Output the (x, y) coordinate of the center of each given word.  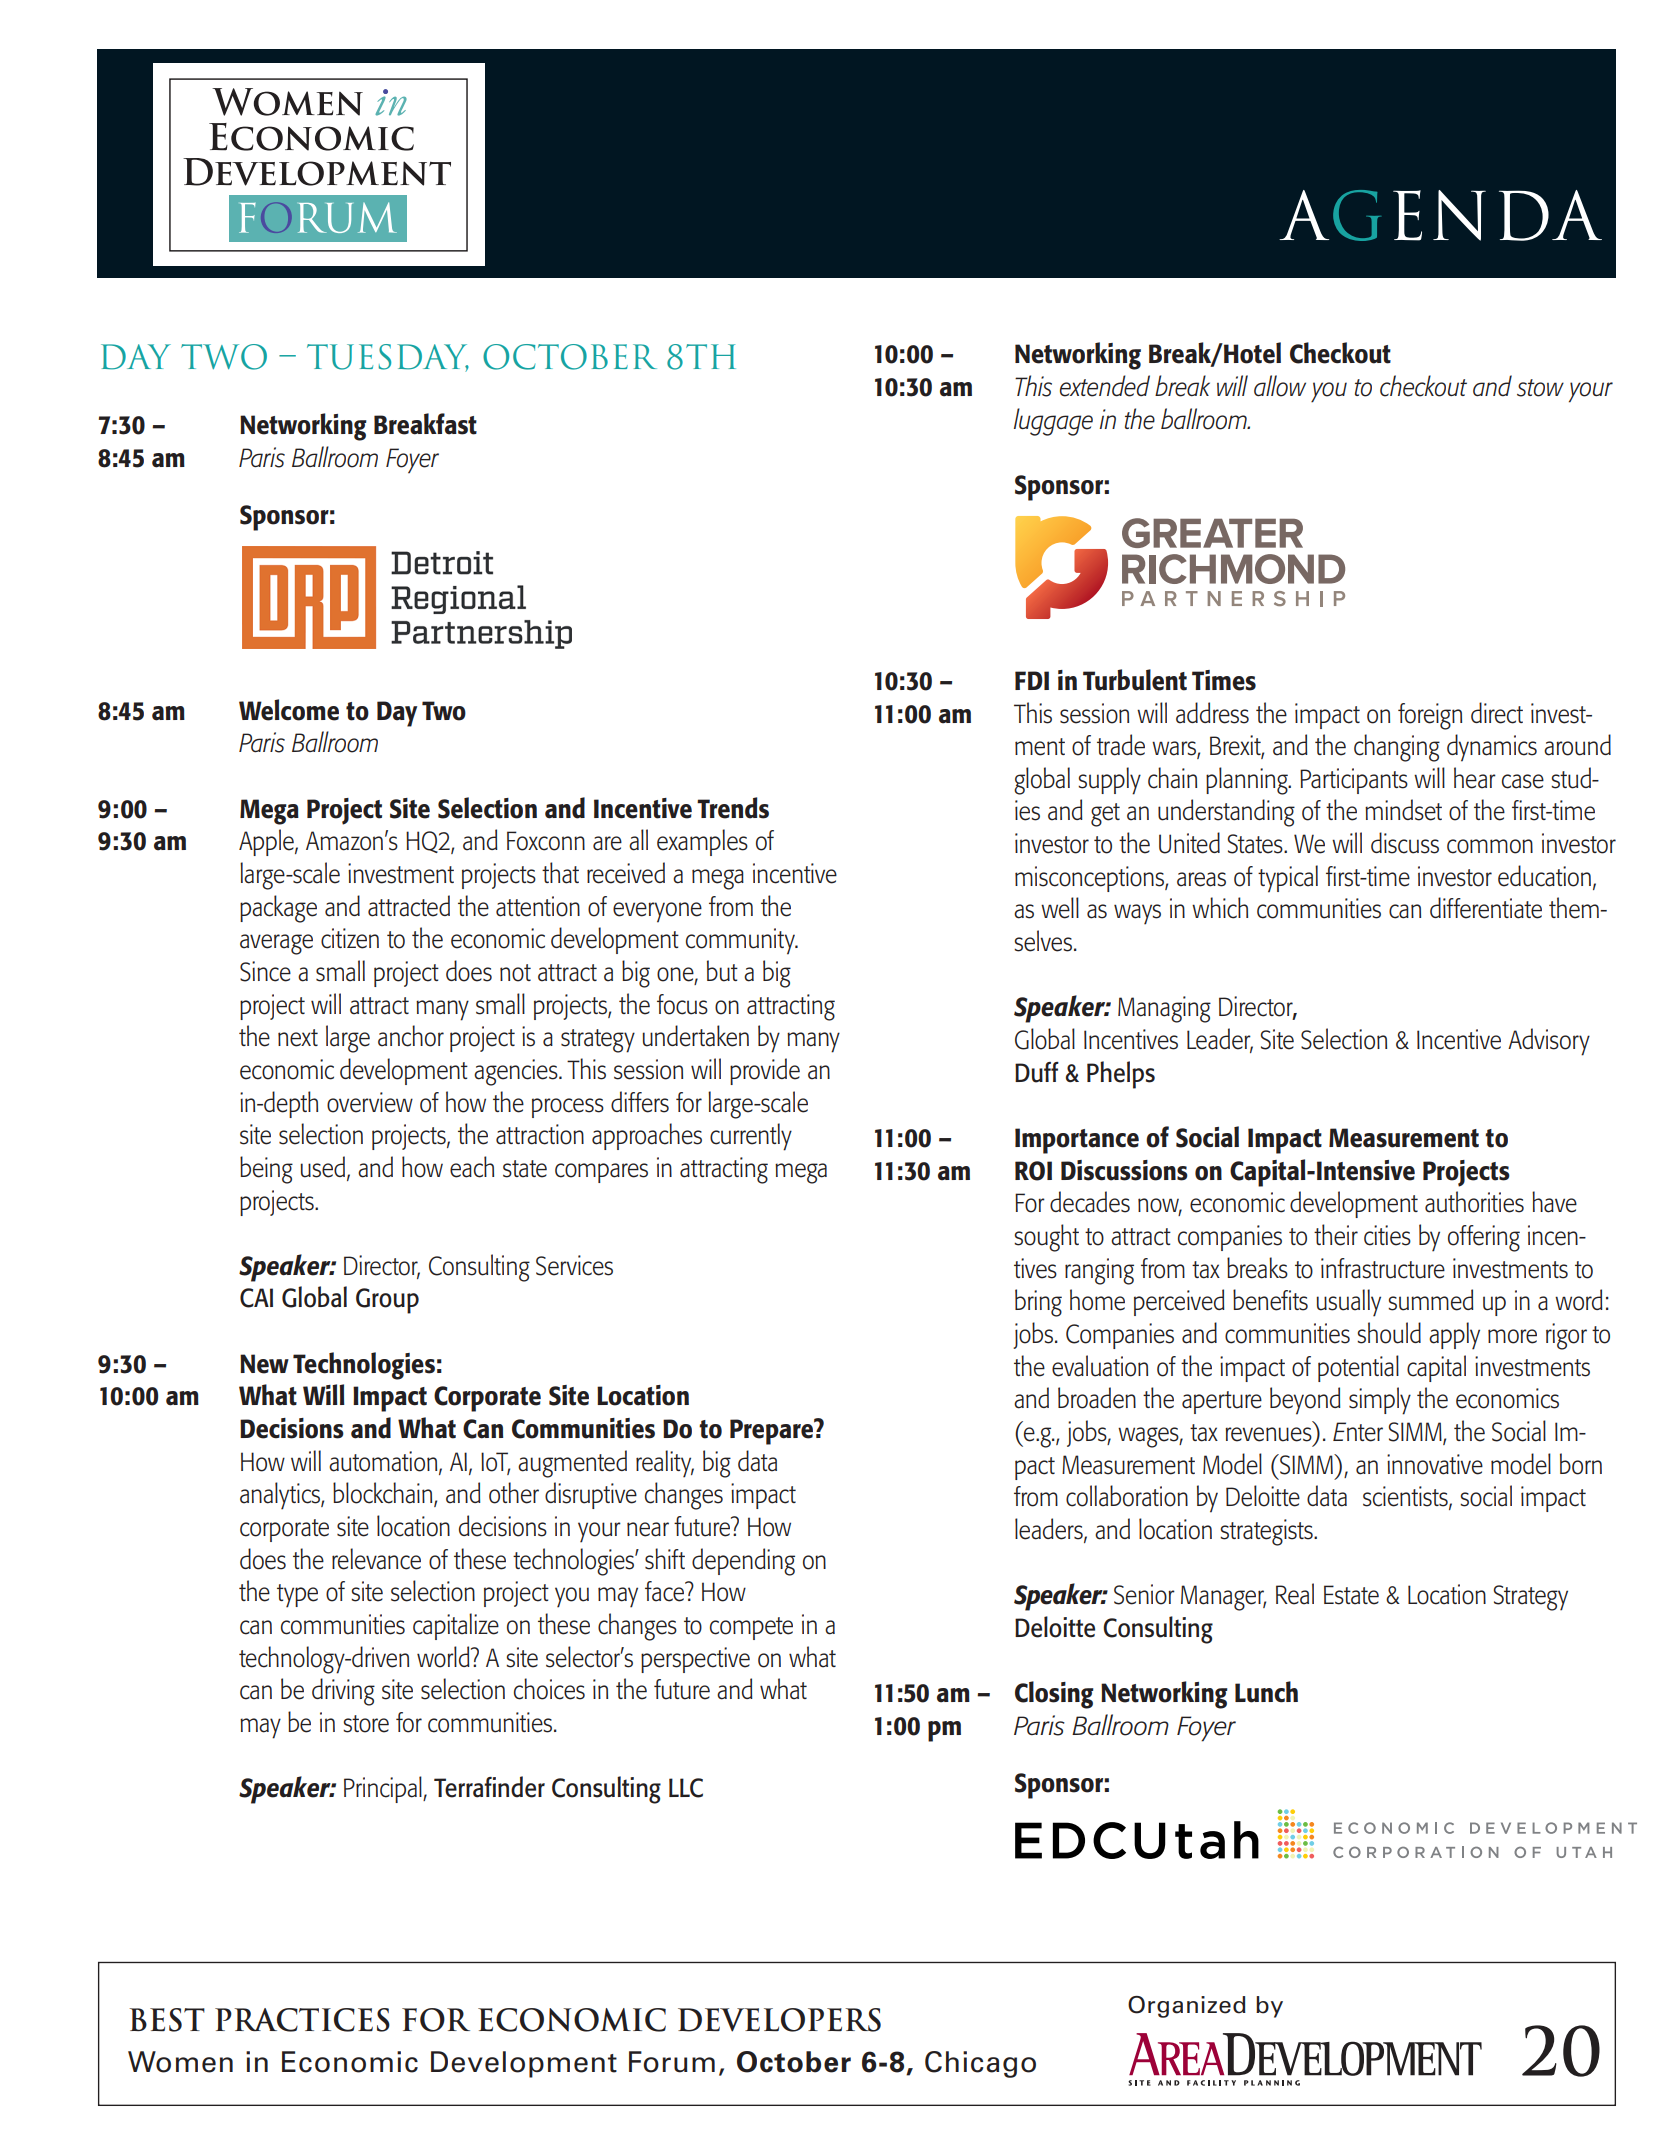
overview (370, 1102)
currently (751, 1137)
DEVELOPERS (779, 2020)
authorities (1474, 1202)
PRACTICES (302, 2020)
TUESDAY (388, 358)
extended (1105, 386)
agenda (1440, 215)
